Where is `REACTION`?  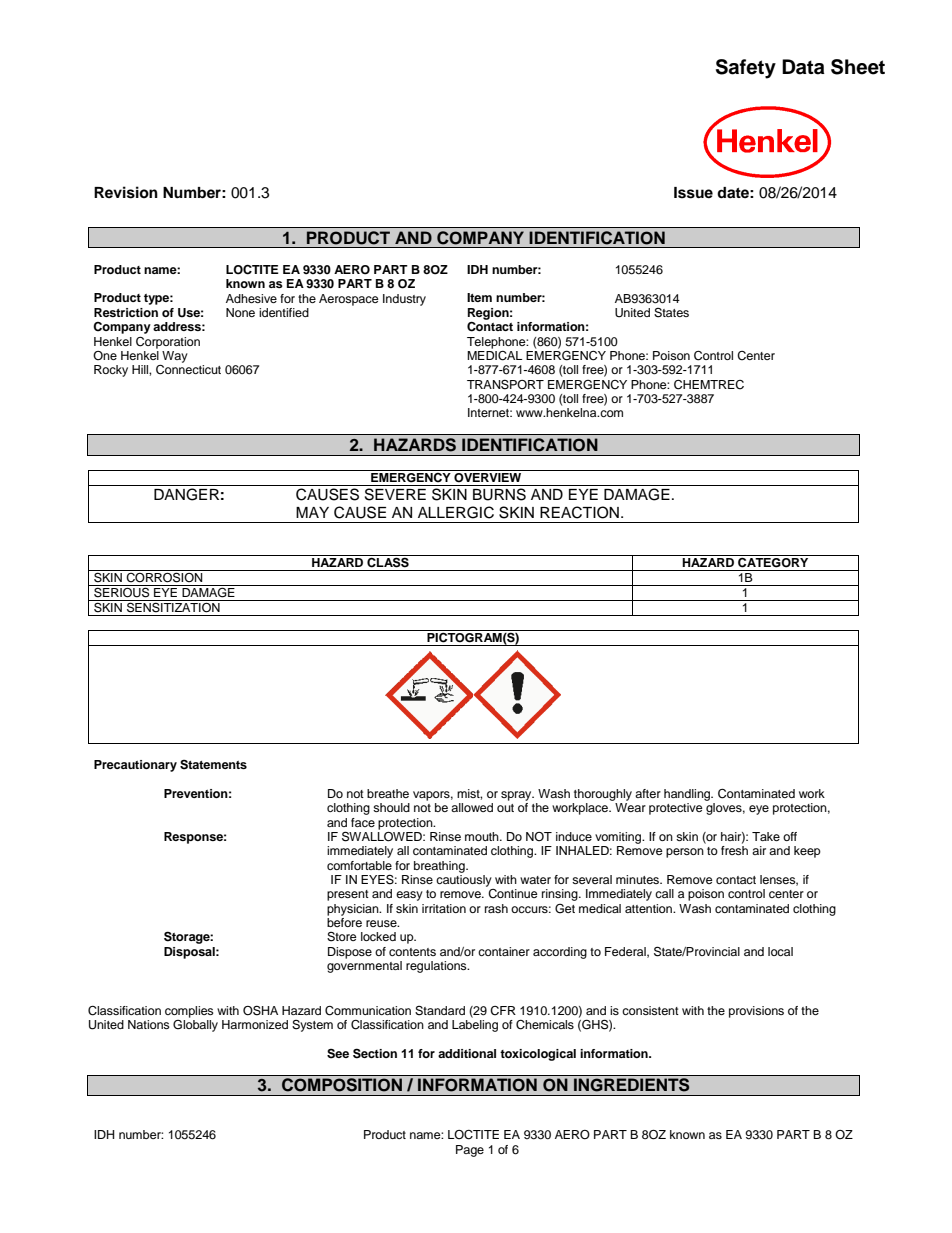 REACTION is located at coordinates (579, 512).
